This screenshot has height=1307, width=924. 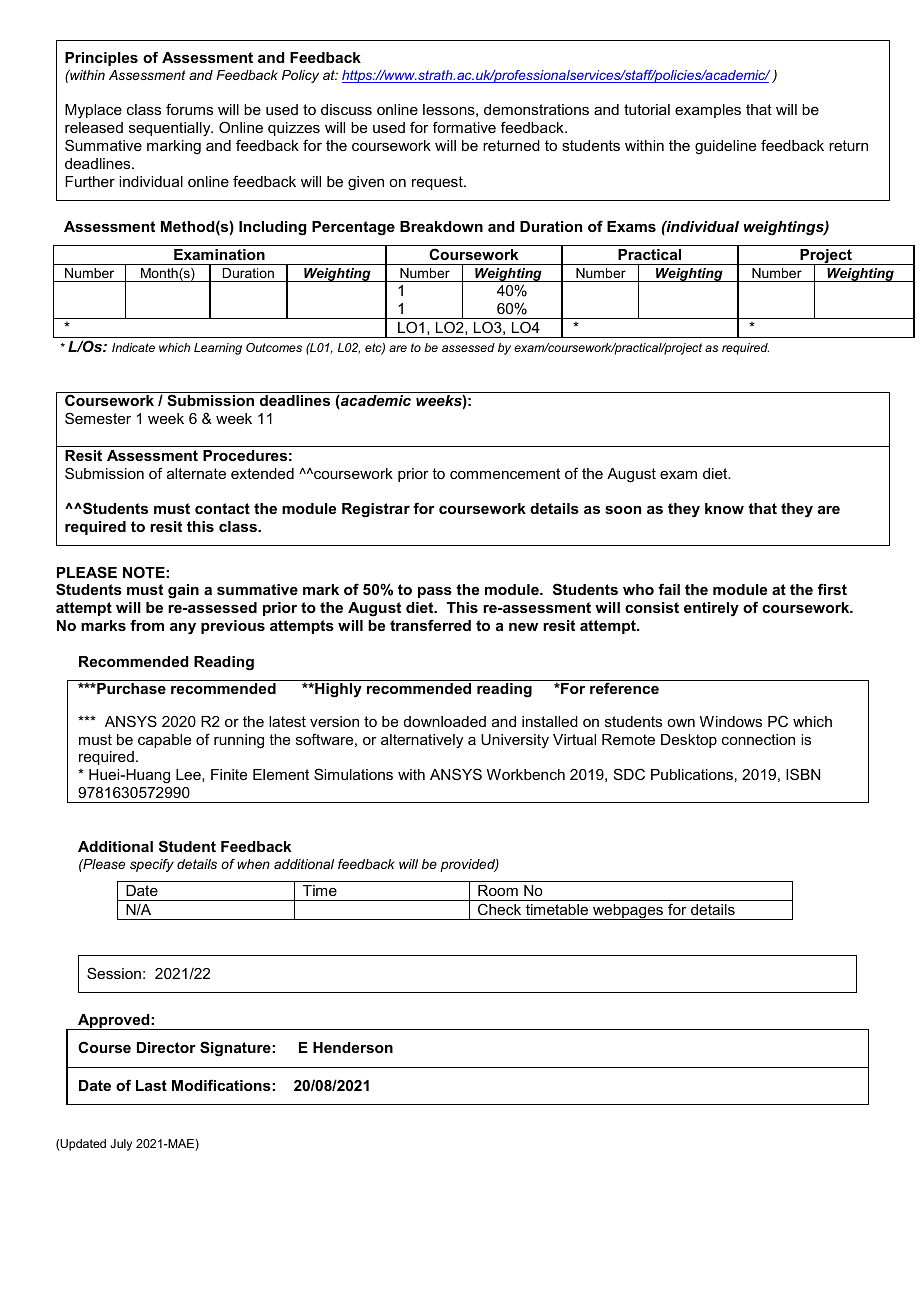 What do you see at coordinates (692, 774) in the screenshot?
I see `Publications` at bounding box center [692, 774].
